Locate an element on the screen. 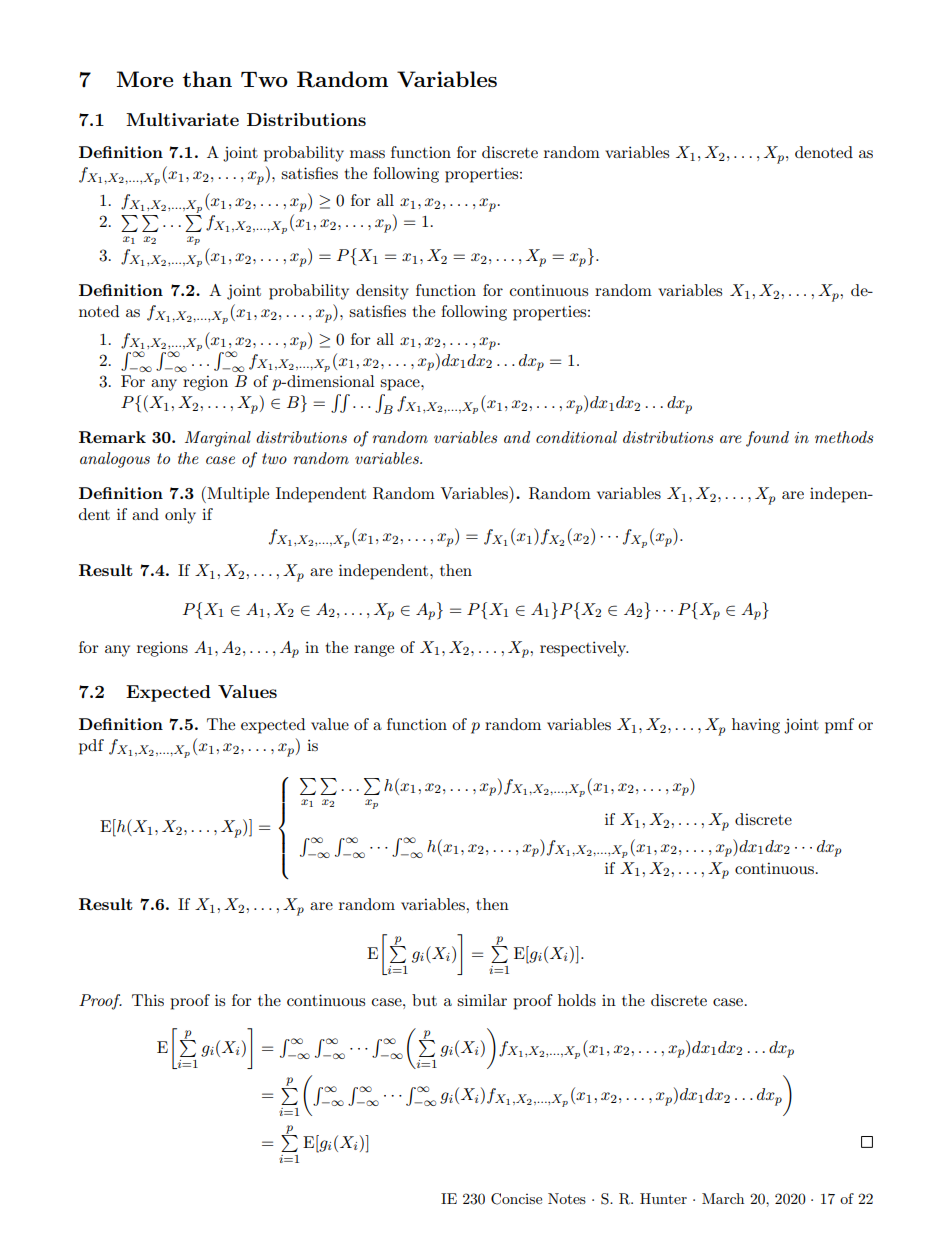 The width and height of the screenshot is (952, 1233). only is located at coordinates (180, 516).
